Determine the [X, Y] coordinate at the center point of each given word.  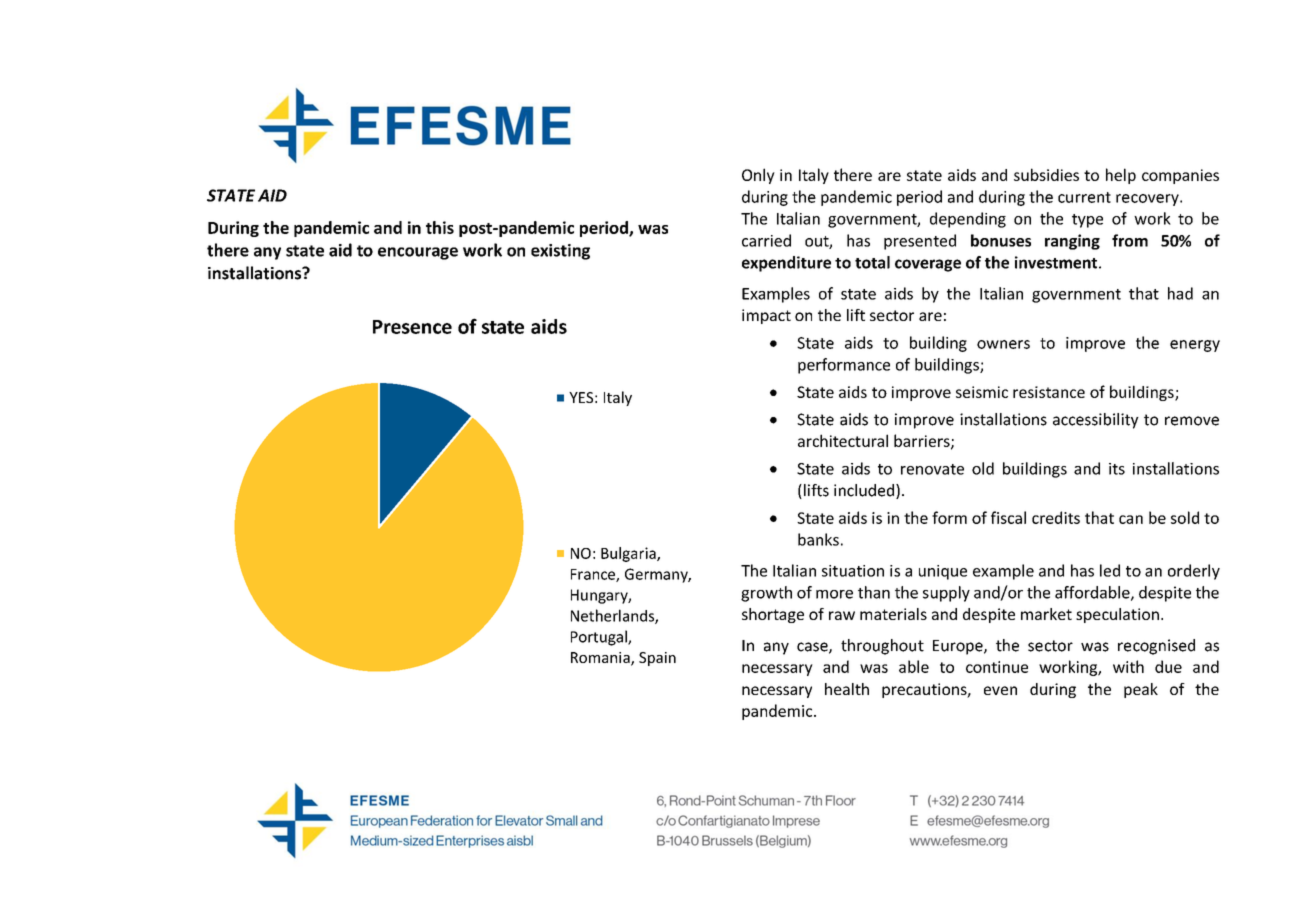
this [440, 227]
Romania [601, 659]
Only [758, 176]
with [1128, 666]
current [1084, 197]
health [847, 689]
